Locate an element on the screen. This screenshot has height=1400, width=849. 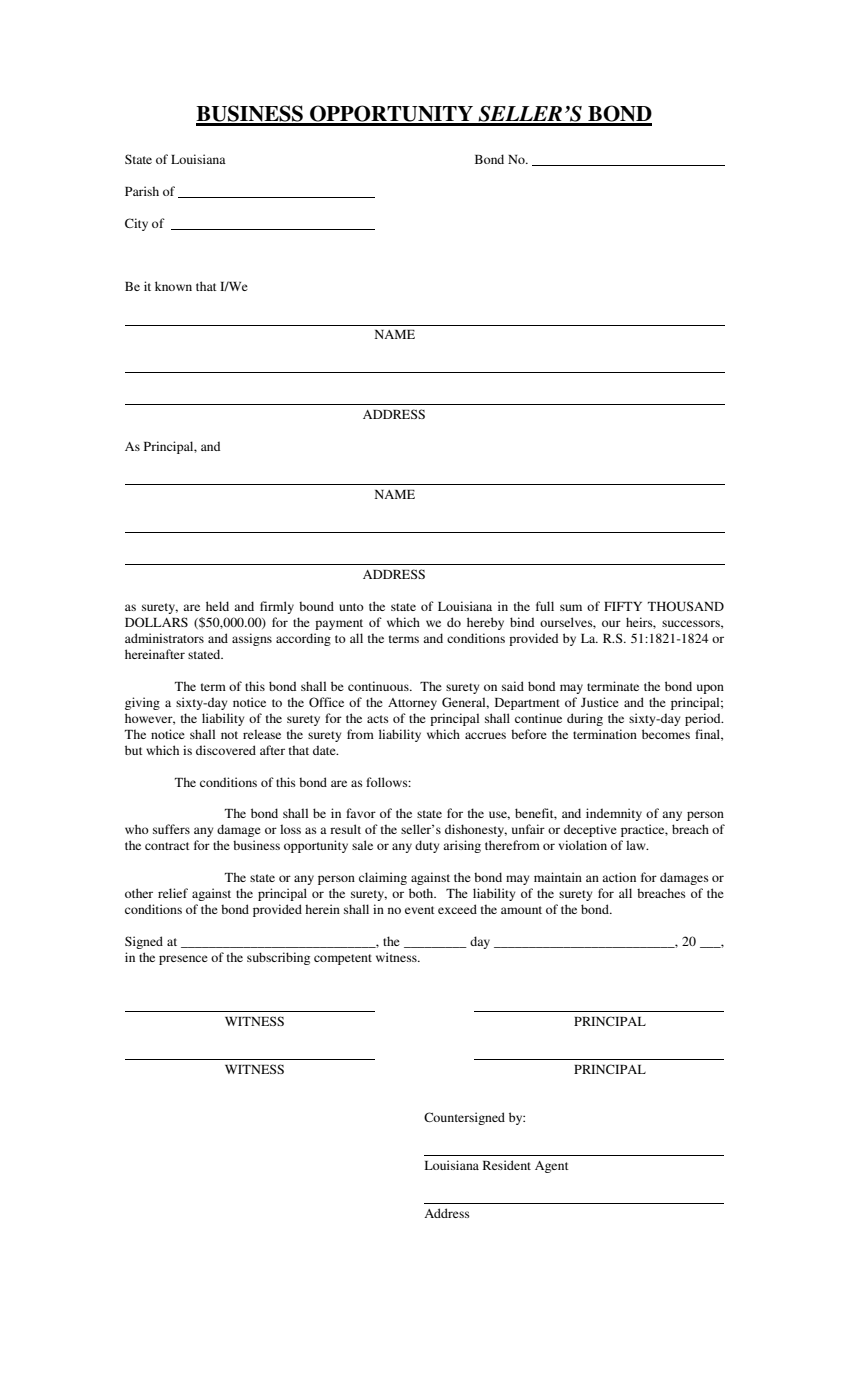
law is located at coordinates (637, 845).
